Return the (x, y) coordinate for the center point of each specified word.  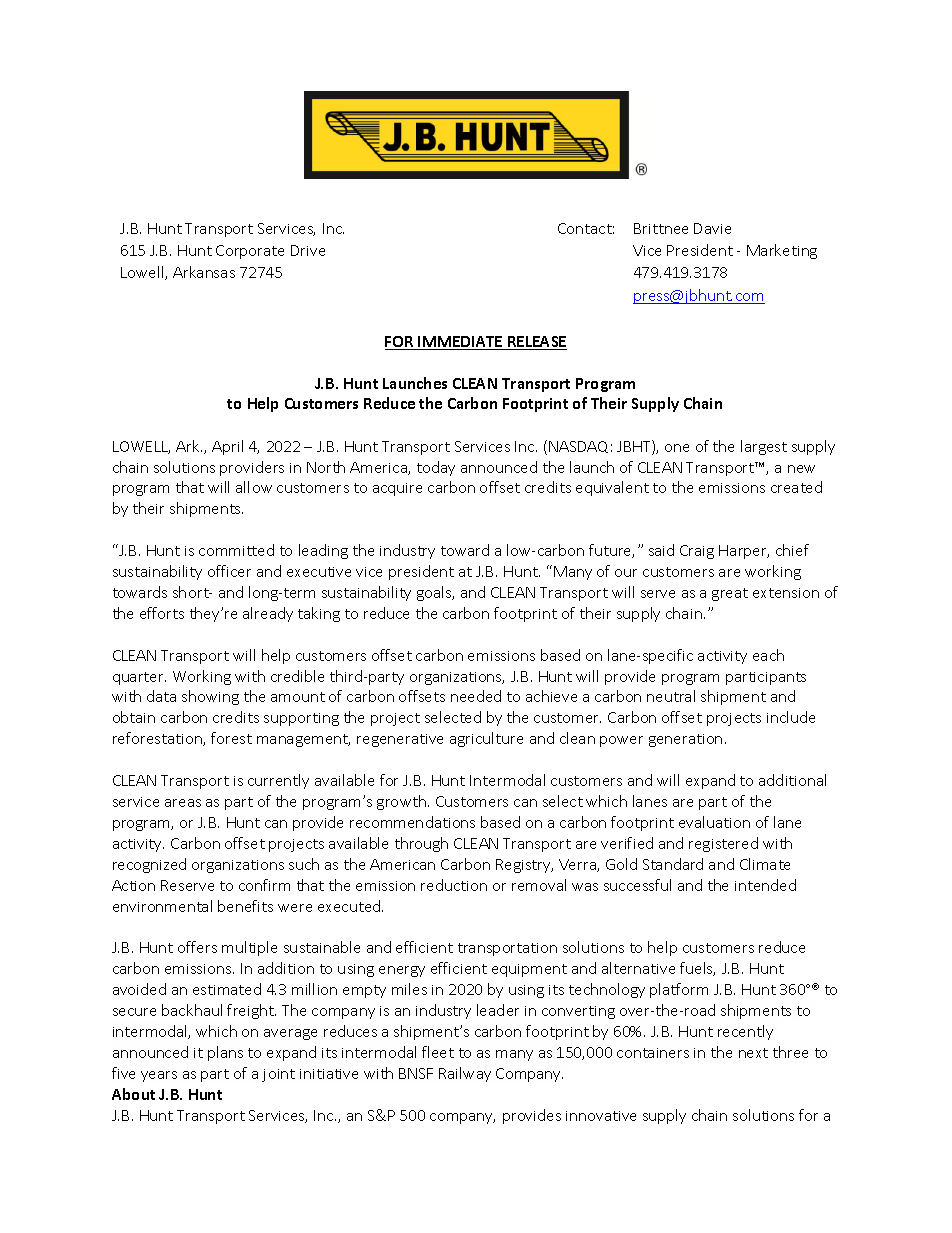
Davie (712, 228)
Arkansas (204, 272)
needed (476, 696)
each (768, 655)
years (159, 1076)
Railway (465, 1074)
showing (210, 697)
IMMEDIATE (461, 343)
